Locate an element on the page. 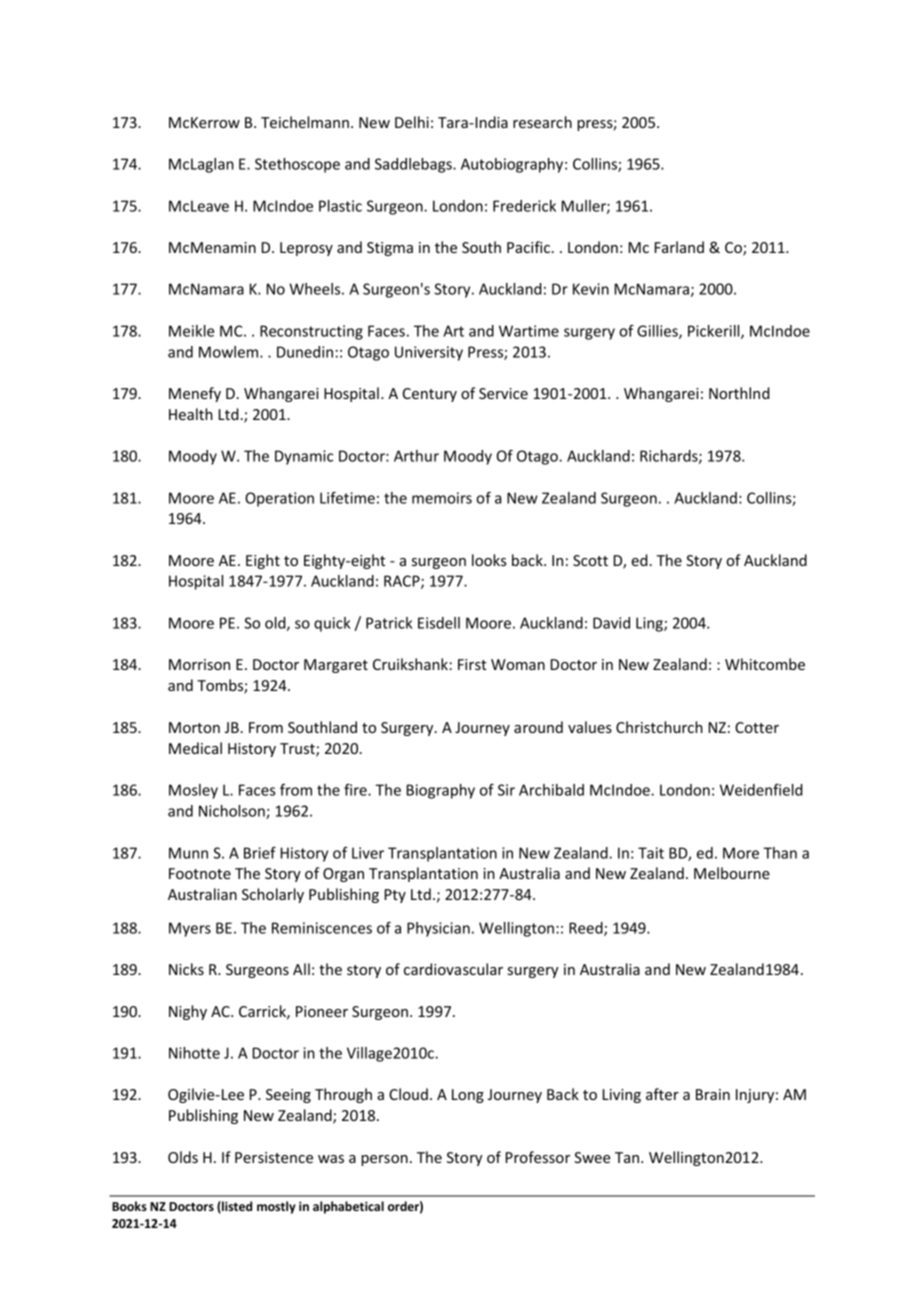  Health is located at coordinates (191, 414).
